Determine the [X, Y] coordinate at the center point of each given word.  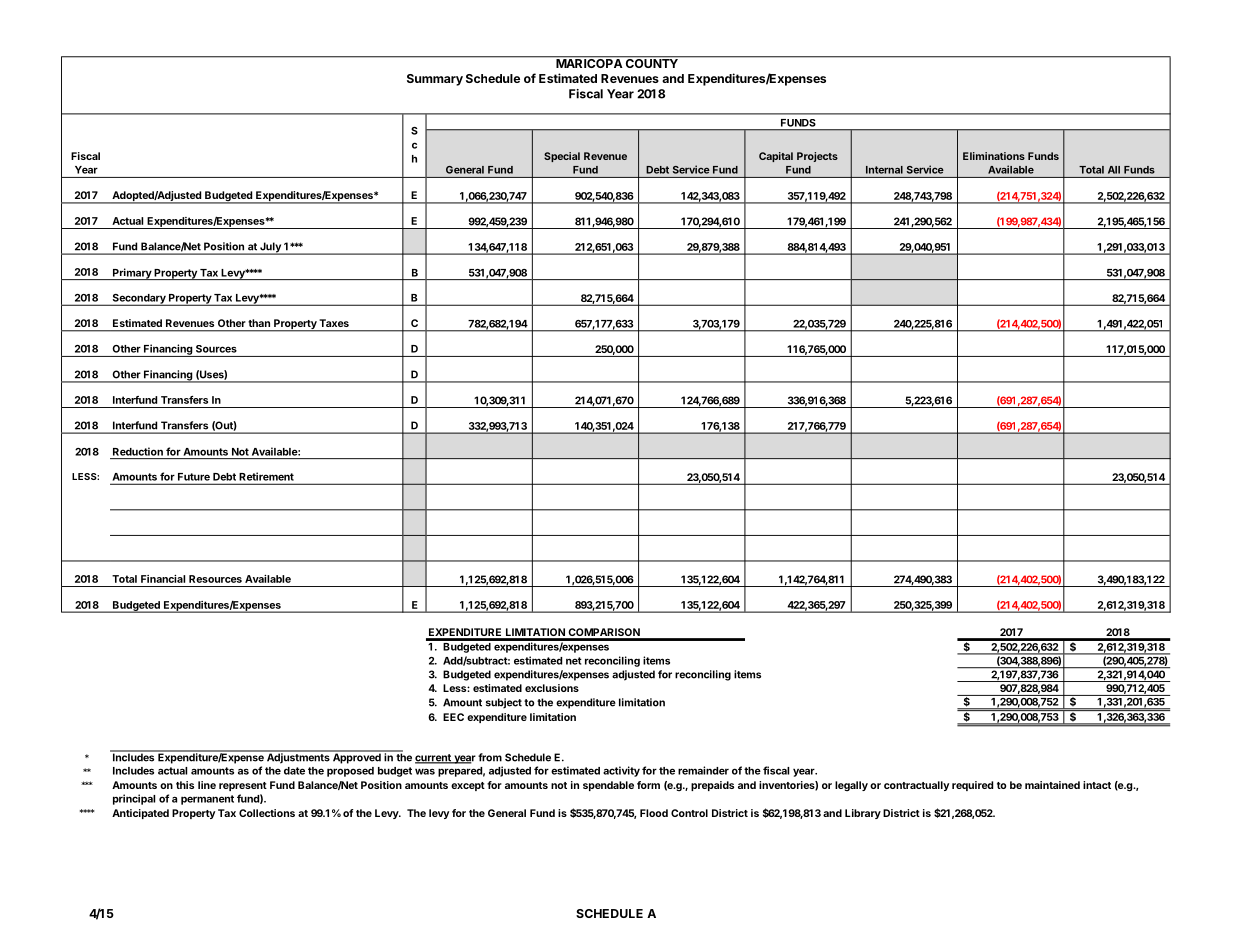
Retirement [266, 476]
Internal [884, 170]
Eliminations [994, 156]
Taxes [334, 323]
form [648, 785]
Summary [435, 80]
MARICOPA [589, 62]
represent [243, 786]
